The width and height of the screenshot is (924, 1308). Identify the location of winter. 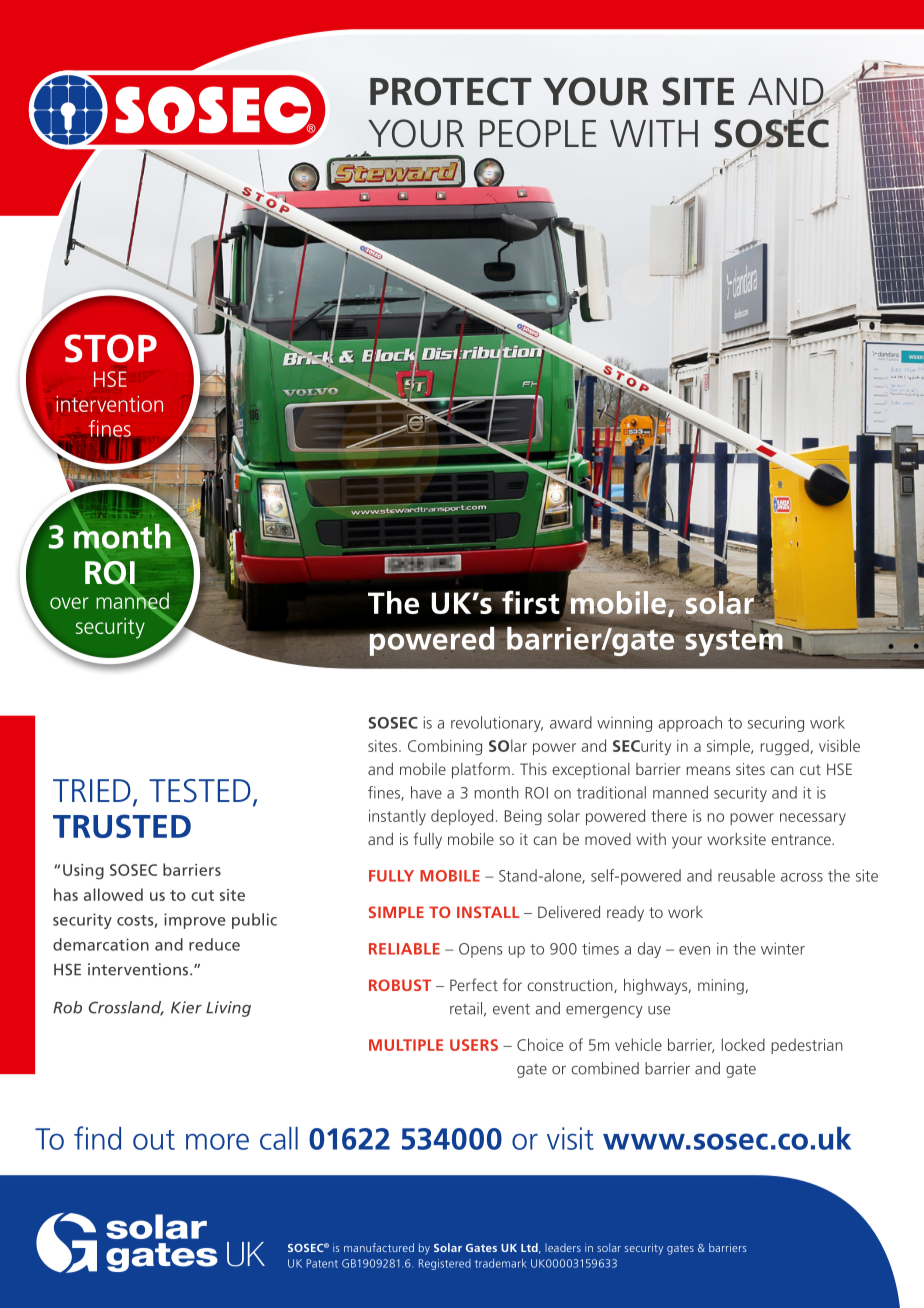
(783, 948).
